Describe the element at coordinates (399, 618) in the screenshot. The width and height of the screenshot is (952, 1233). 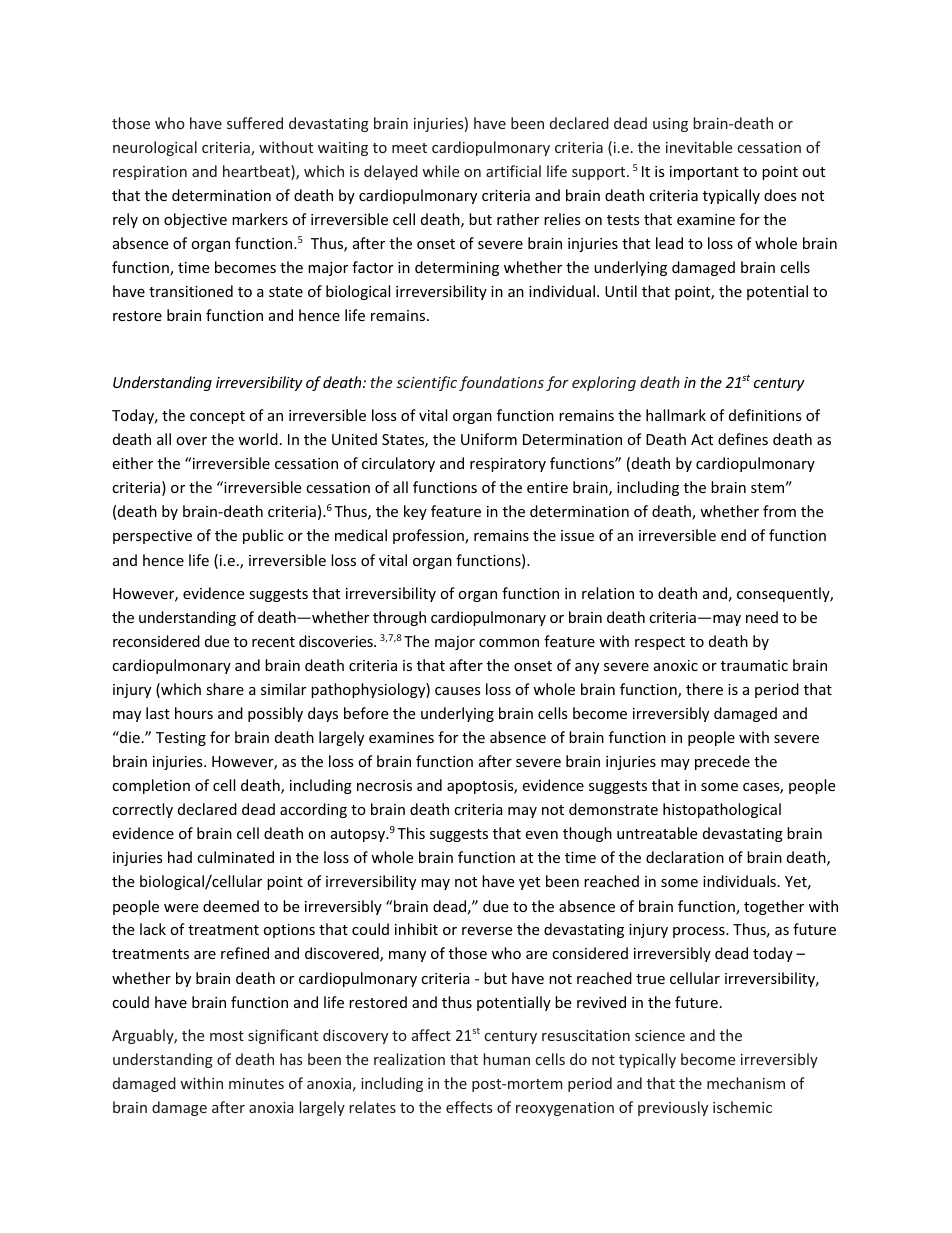
I see `through` at that location.
